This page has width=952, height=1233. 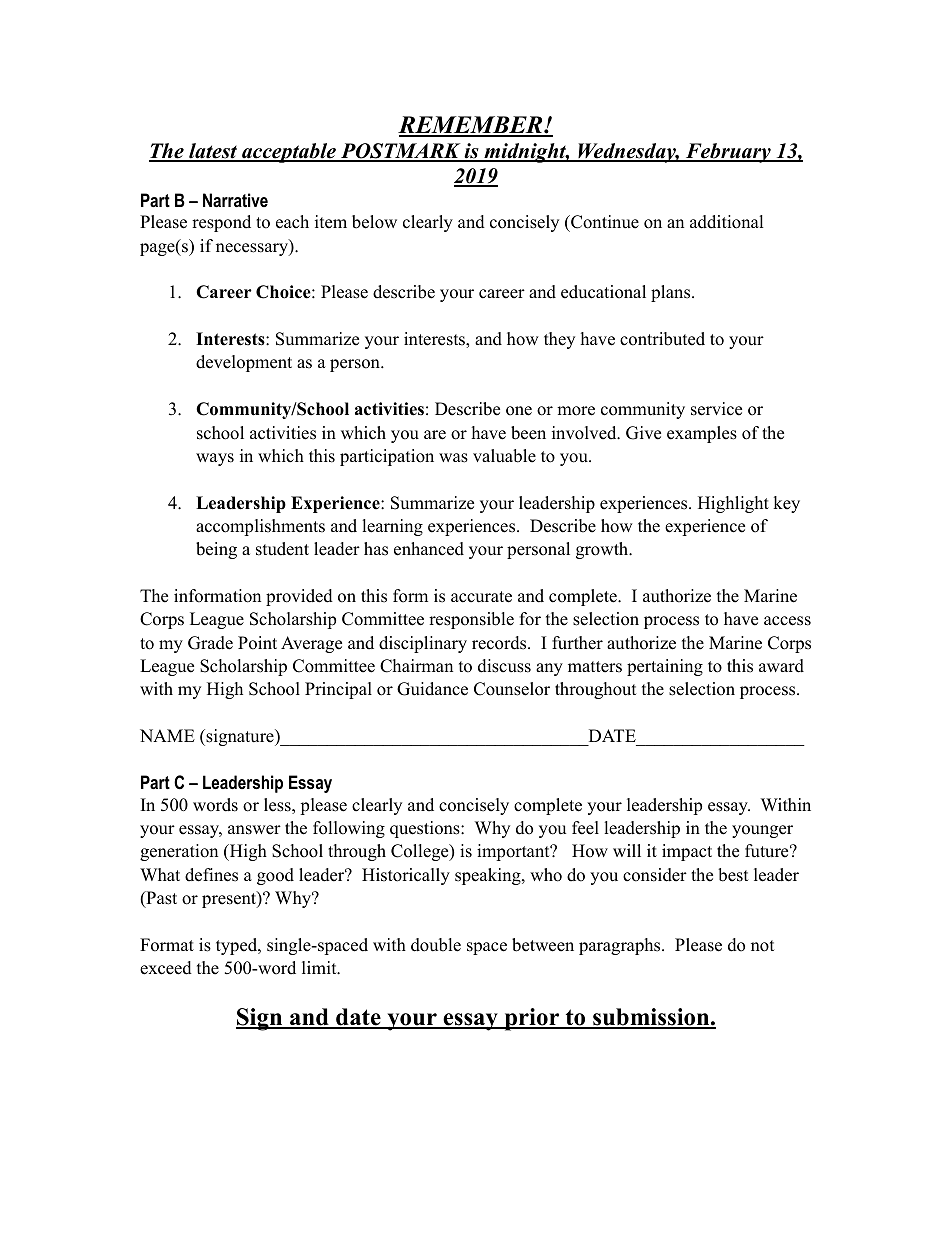 What do you see at coordinates (235, 200) in the page?
I see `Narrative` at bounding box center [235, 200].
